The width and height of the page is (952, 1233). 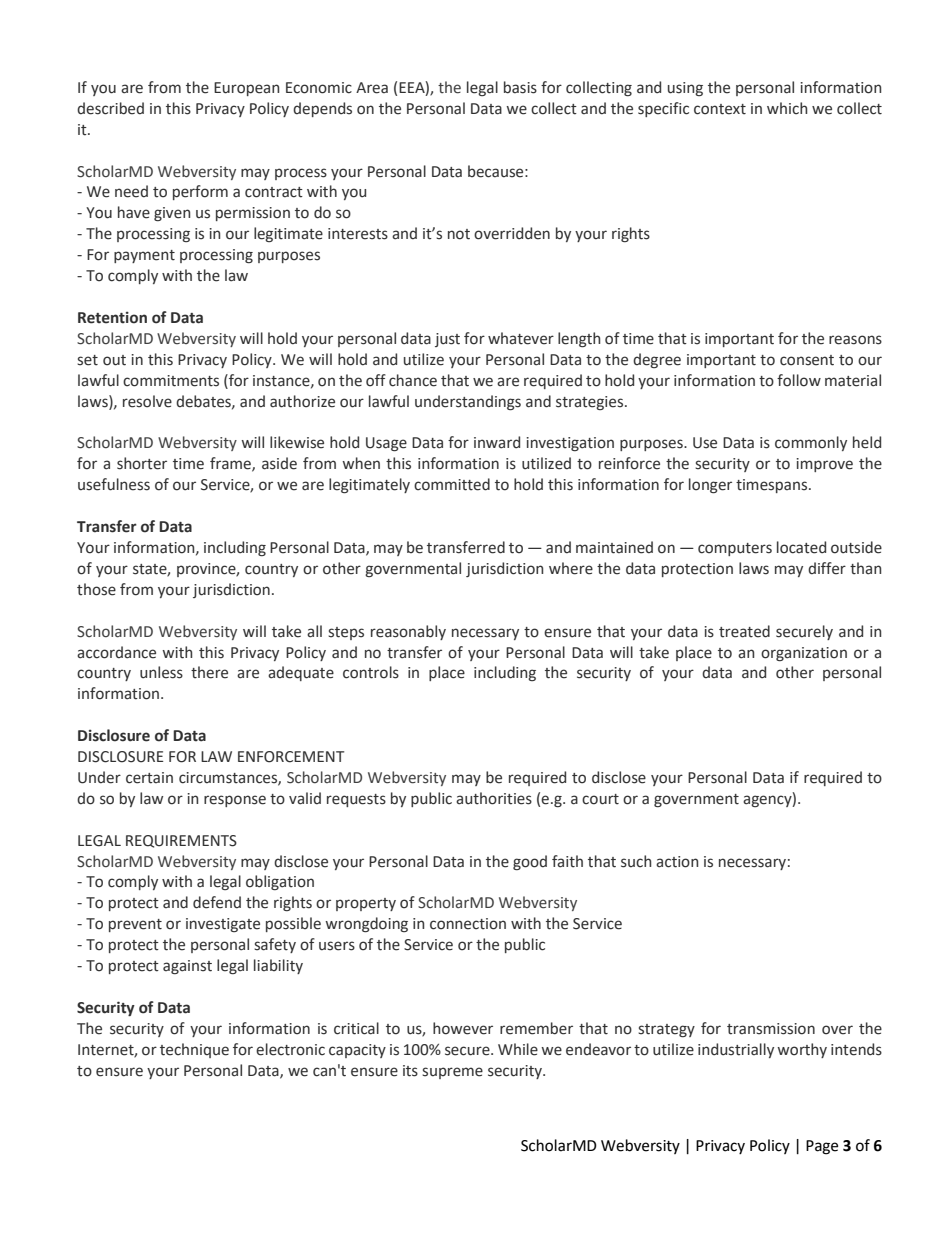 What do you see at coordinates (494, 798) in the page?
I see `authorities` at bounding box center [494, 798].
